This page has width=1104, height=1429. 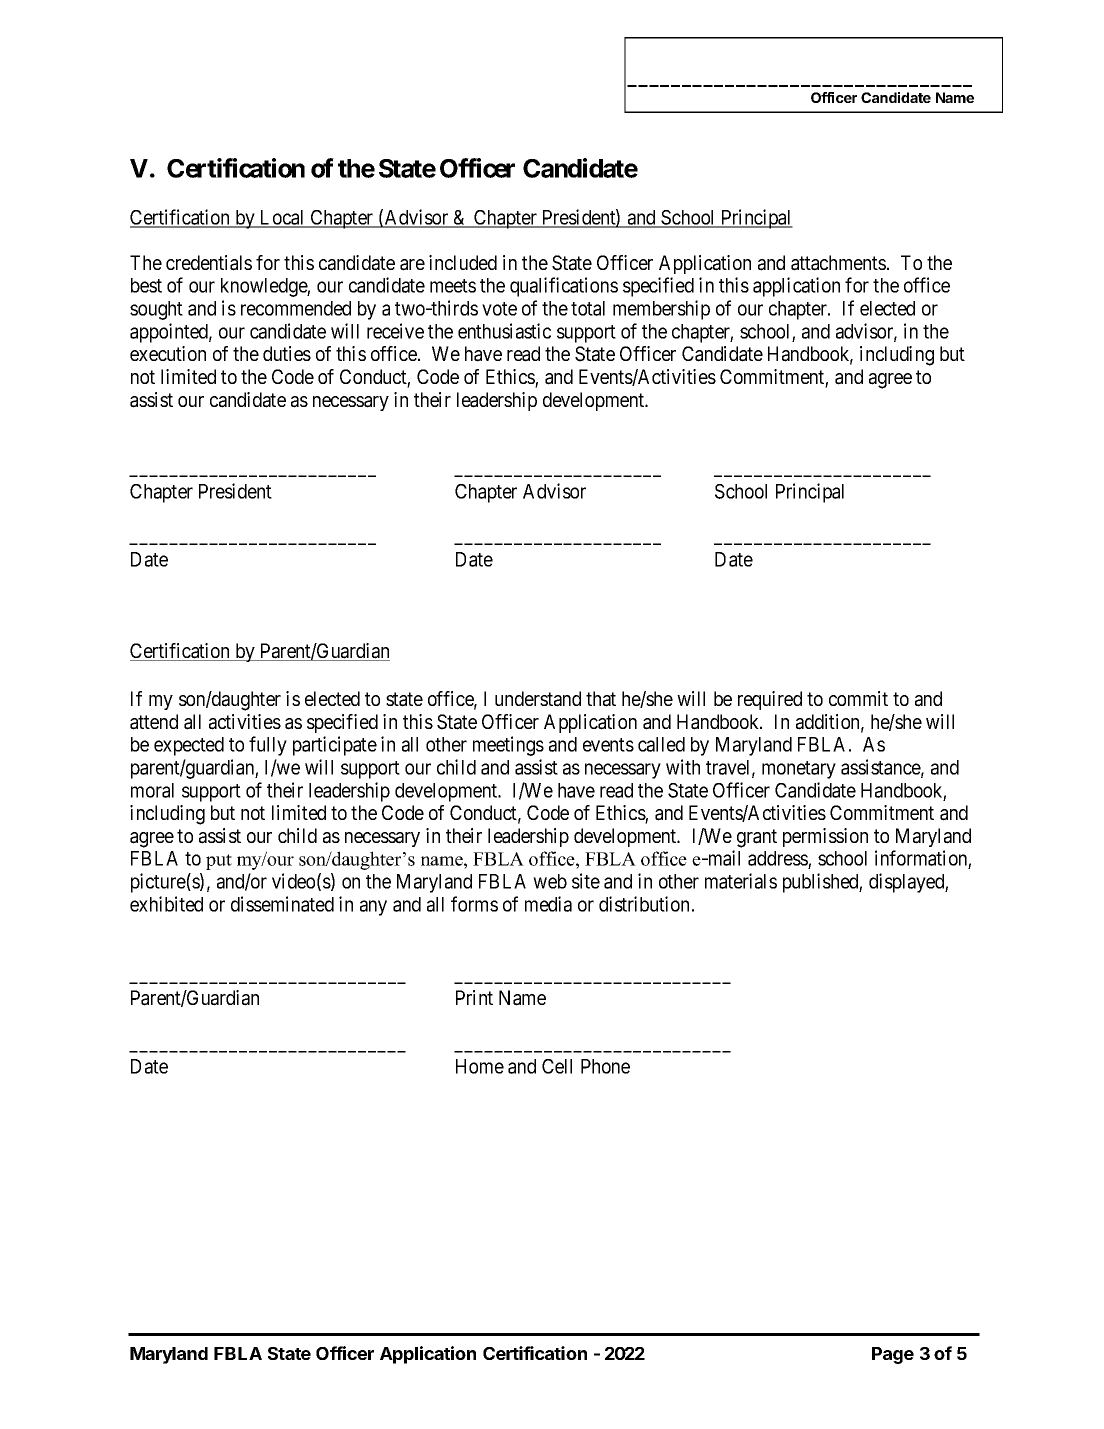 What do you see at coordinates (268, 746) in the page?
I see `fully` at bounding box center [268, 746].
